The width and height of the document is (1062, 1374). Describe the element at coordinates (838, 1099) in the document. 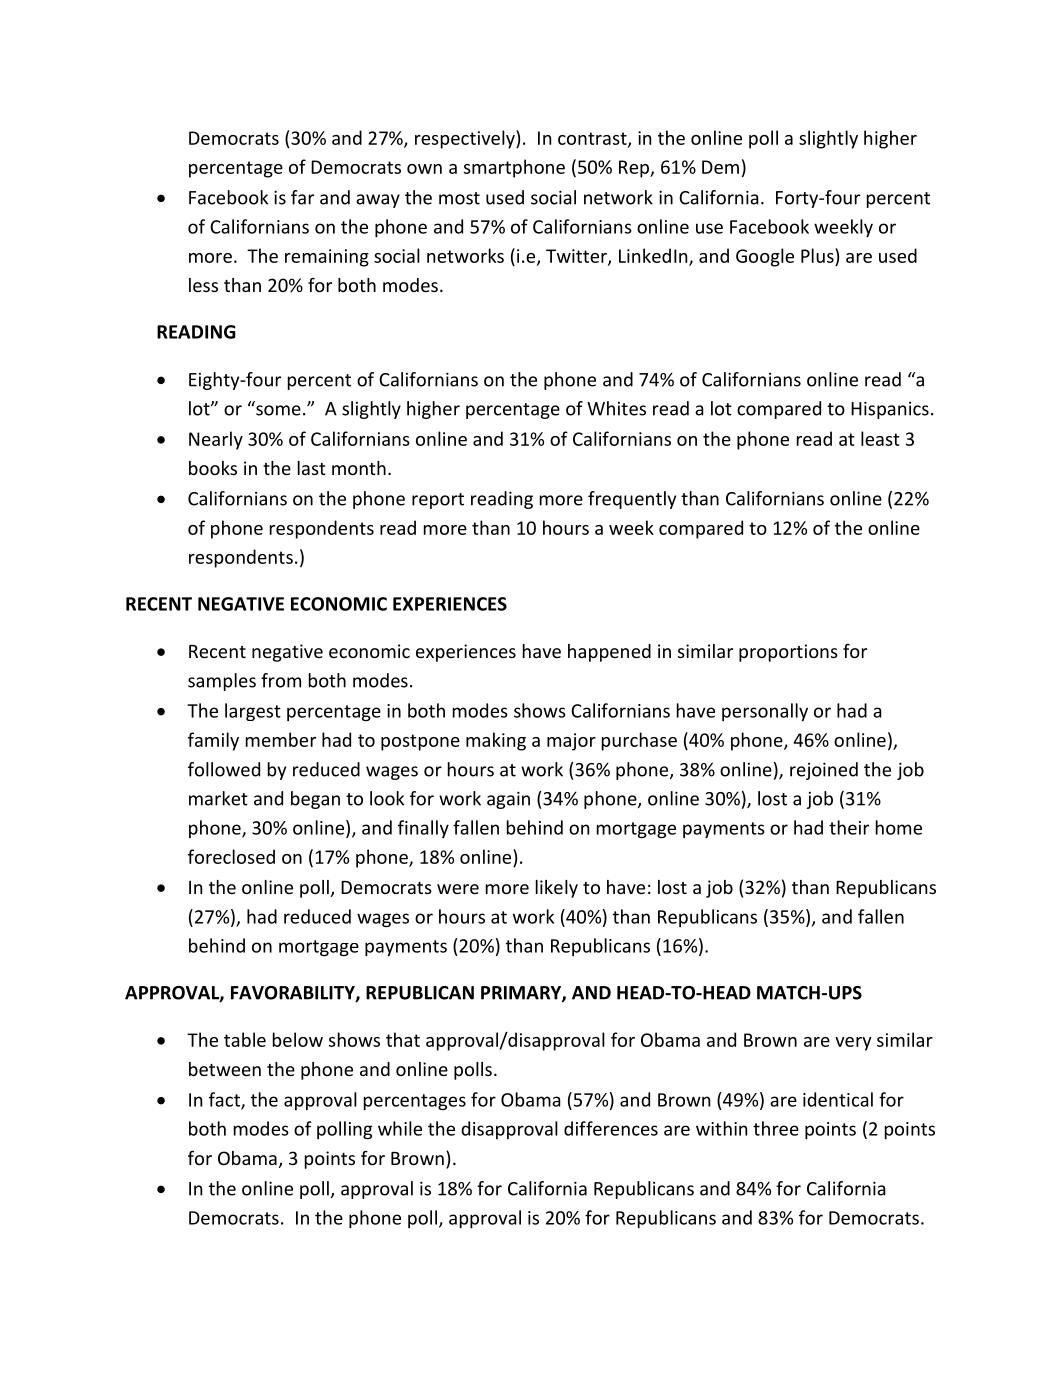

I see `identical` at that location.
